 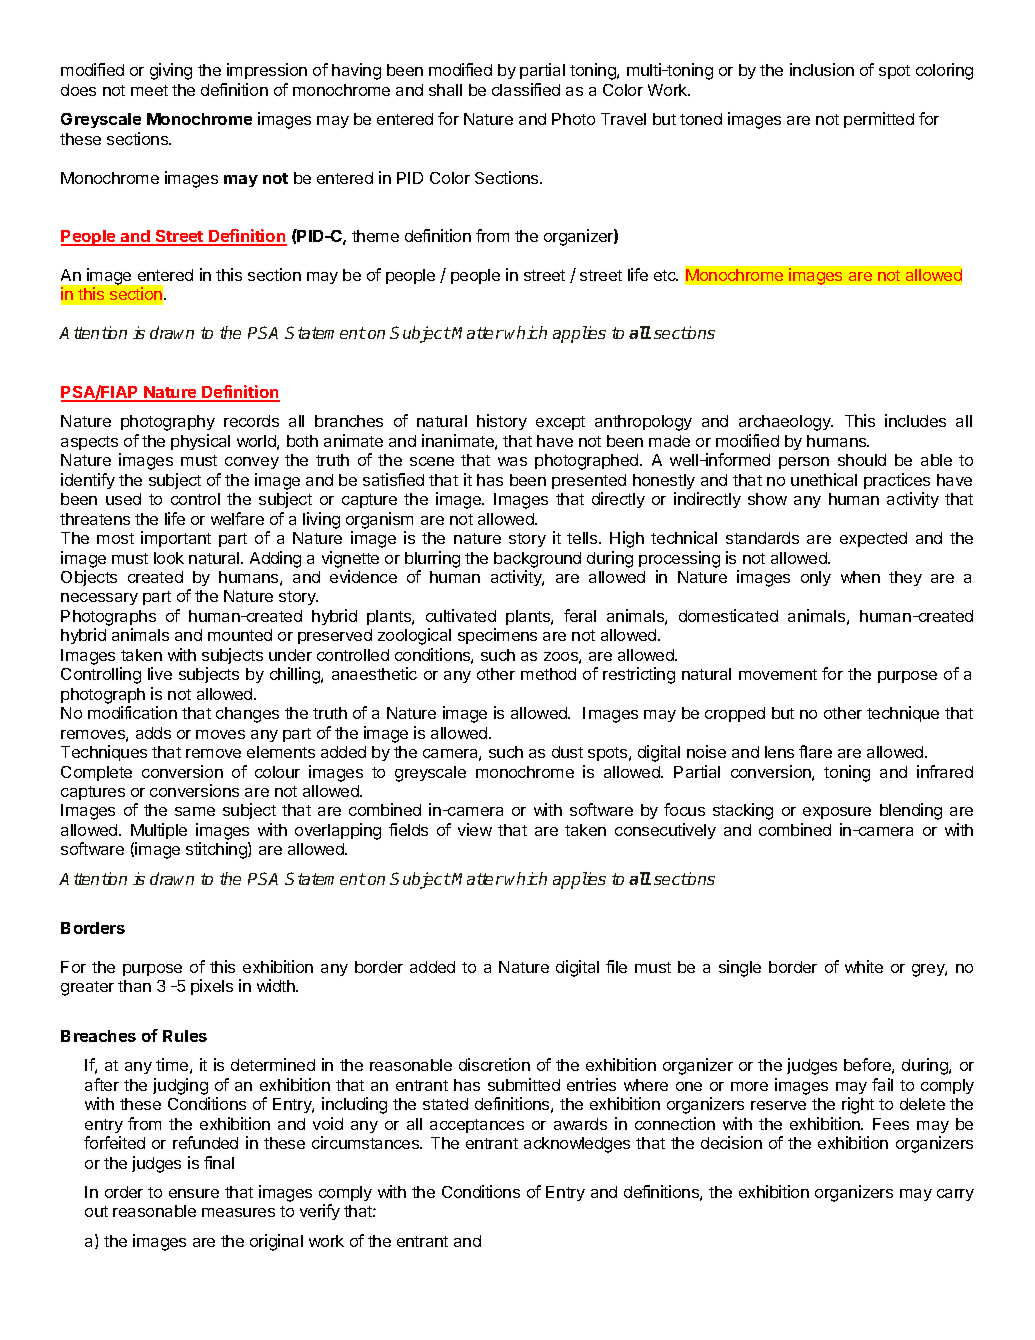 What do you see at coordinates (879, 120) in the image?
I see `permitted` at bounding box center [879, 120].
